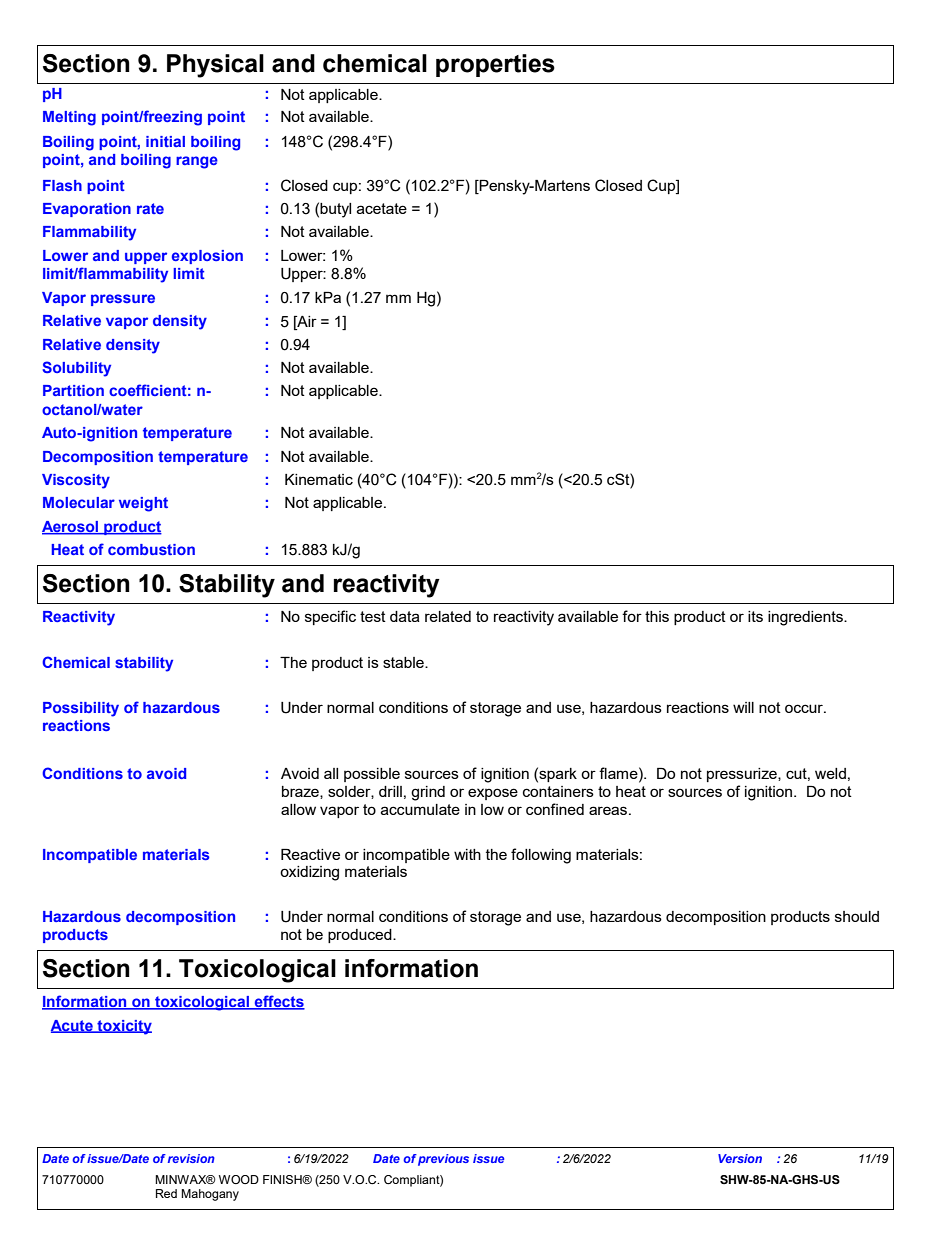 Image resolution: width=952 pixels, height=1233 pixels. I want to click on properties, so click(495, 65).
